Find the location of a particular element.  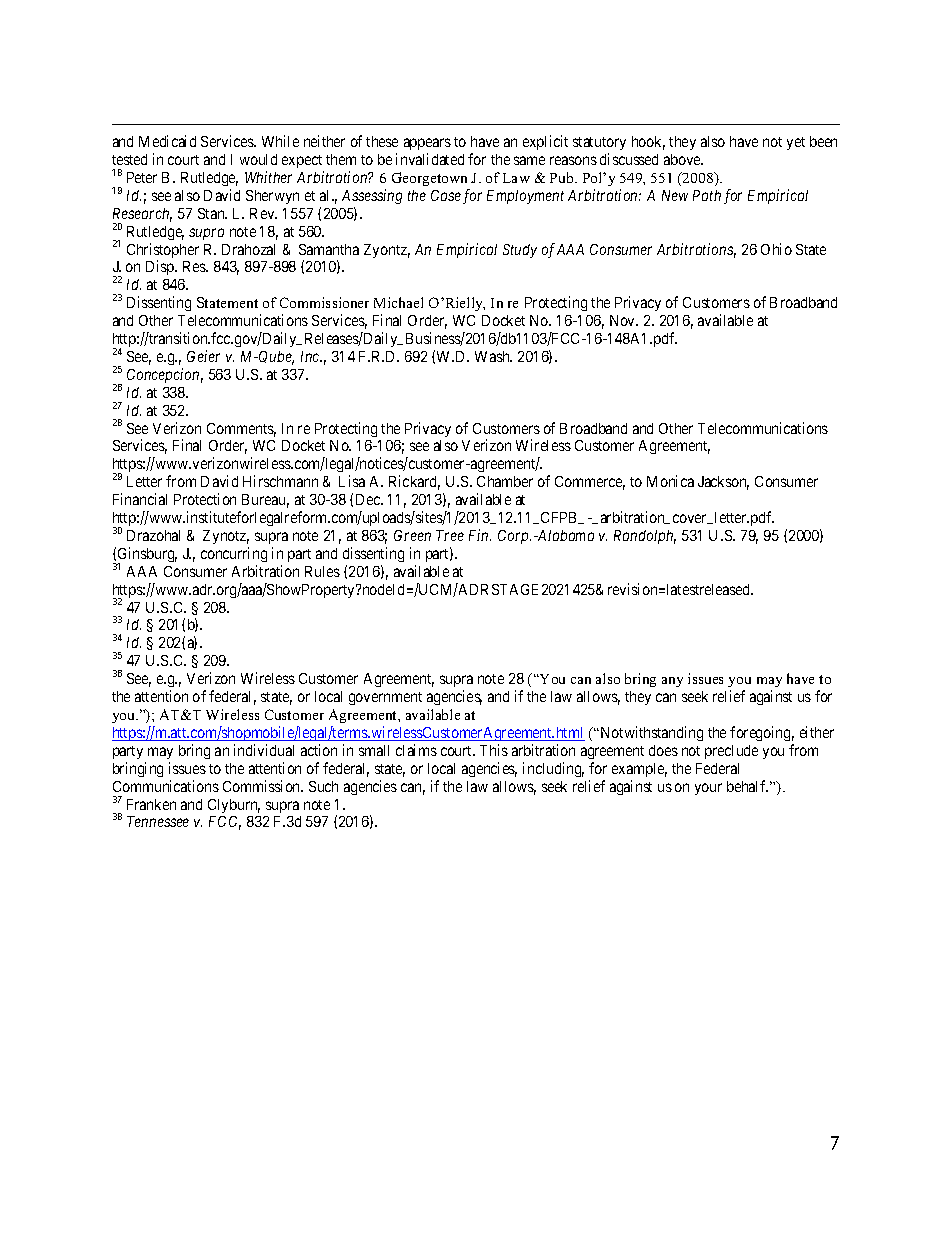

concurring is located at coordinates (234, 554).
